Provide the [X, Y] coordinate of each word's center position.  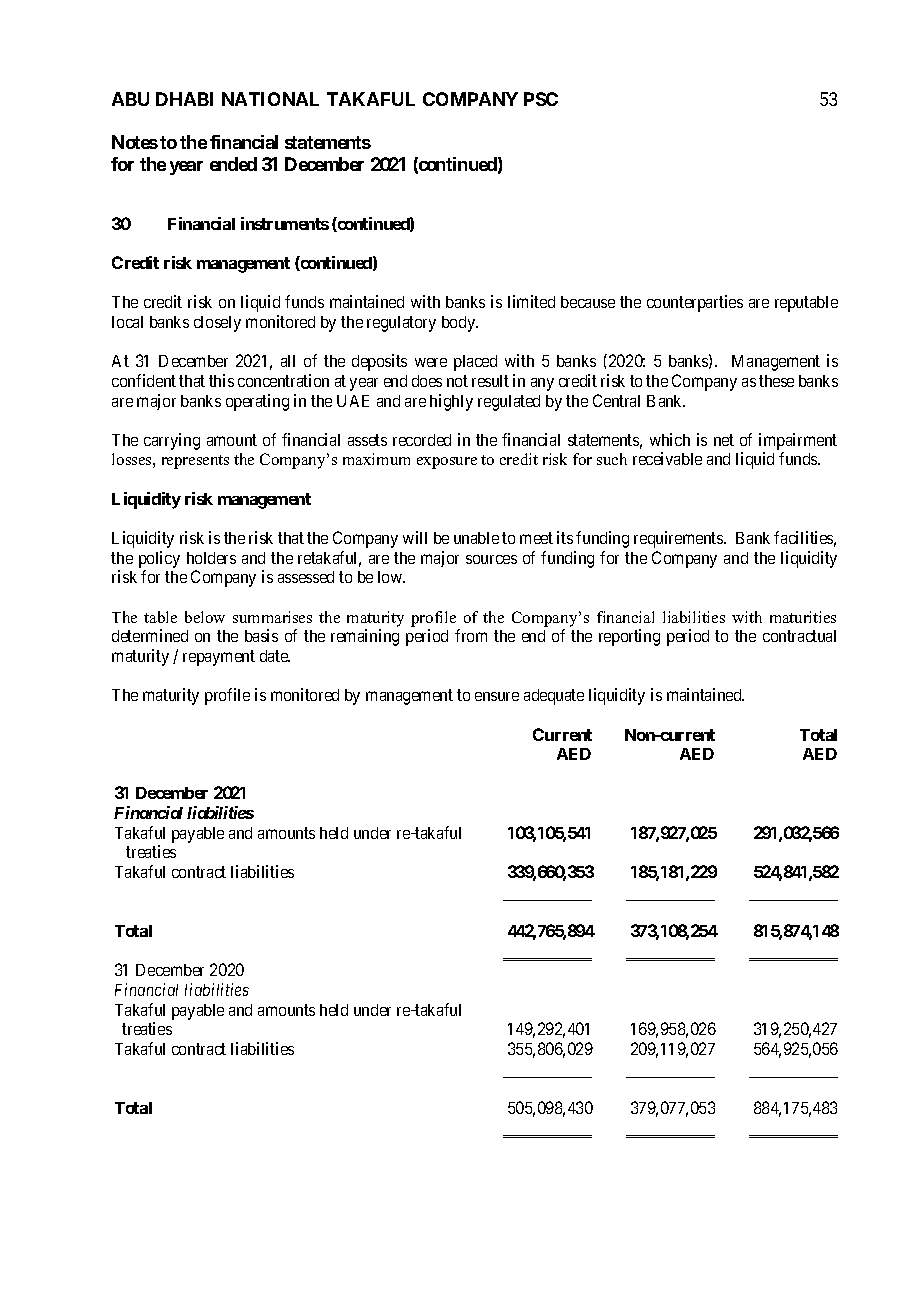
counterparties [695, 303]
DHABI [184, 99]
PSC [541, 99]
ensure [497, 696]
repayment [219, 658]
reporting [629, 637]
